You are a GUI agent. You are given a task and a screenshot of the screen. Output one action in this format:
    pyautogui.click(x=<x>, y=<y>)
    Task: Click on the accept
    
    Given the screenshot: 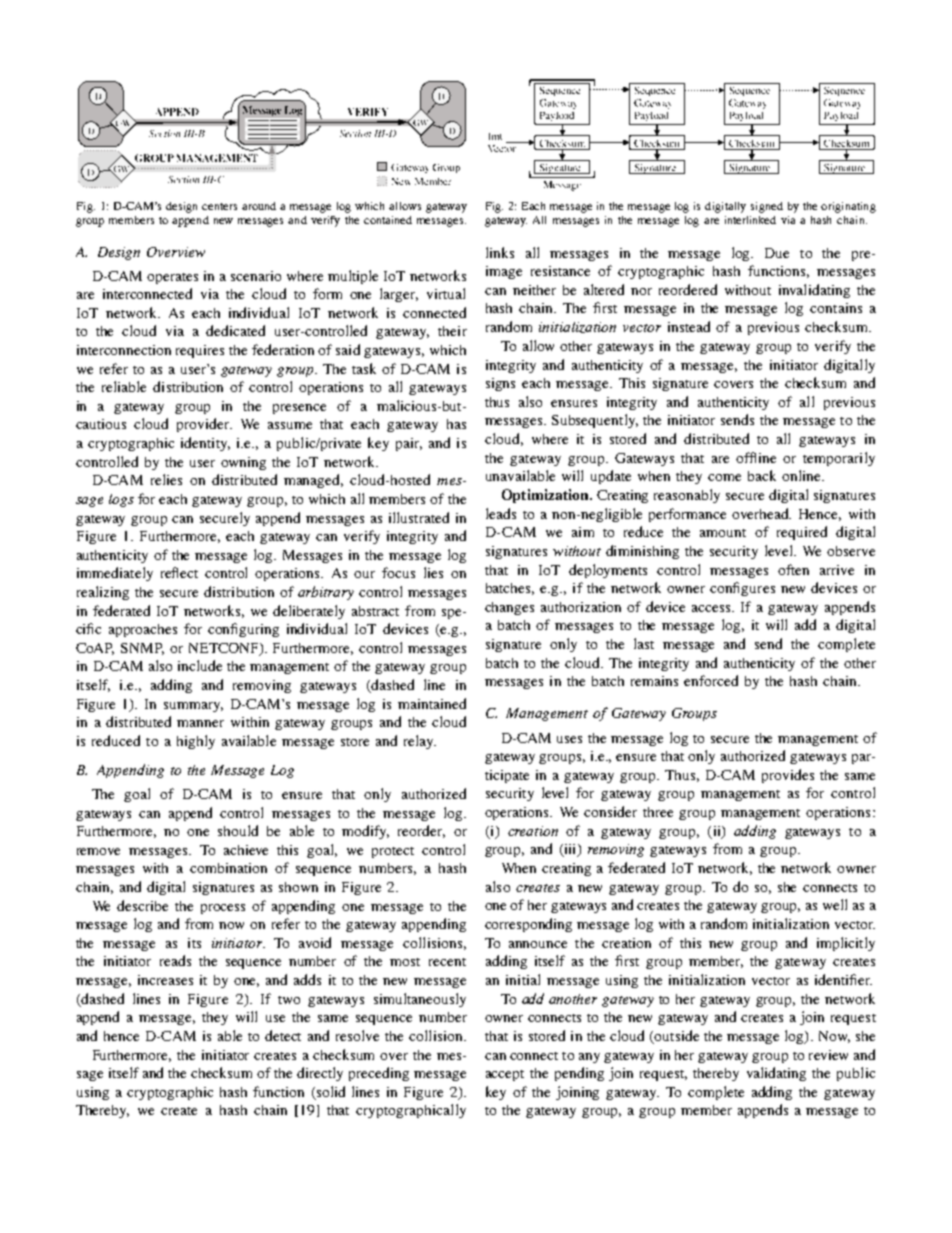 What is the action you would take?
    pyautogui.click(x=505, y=1075)
